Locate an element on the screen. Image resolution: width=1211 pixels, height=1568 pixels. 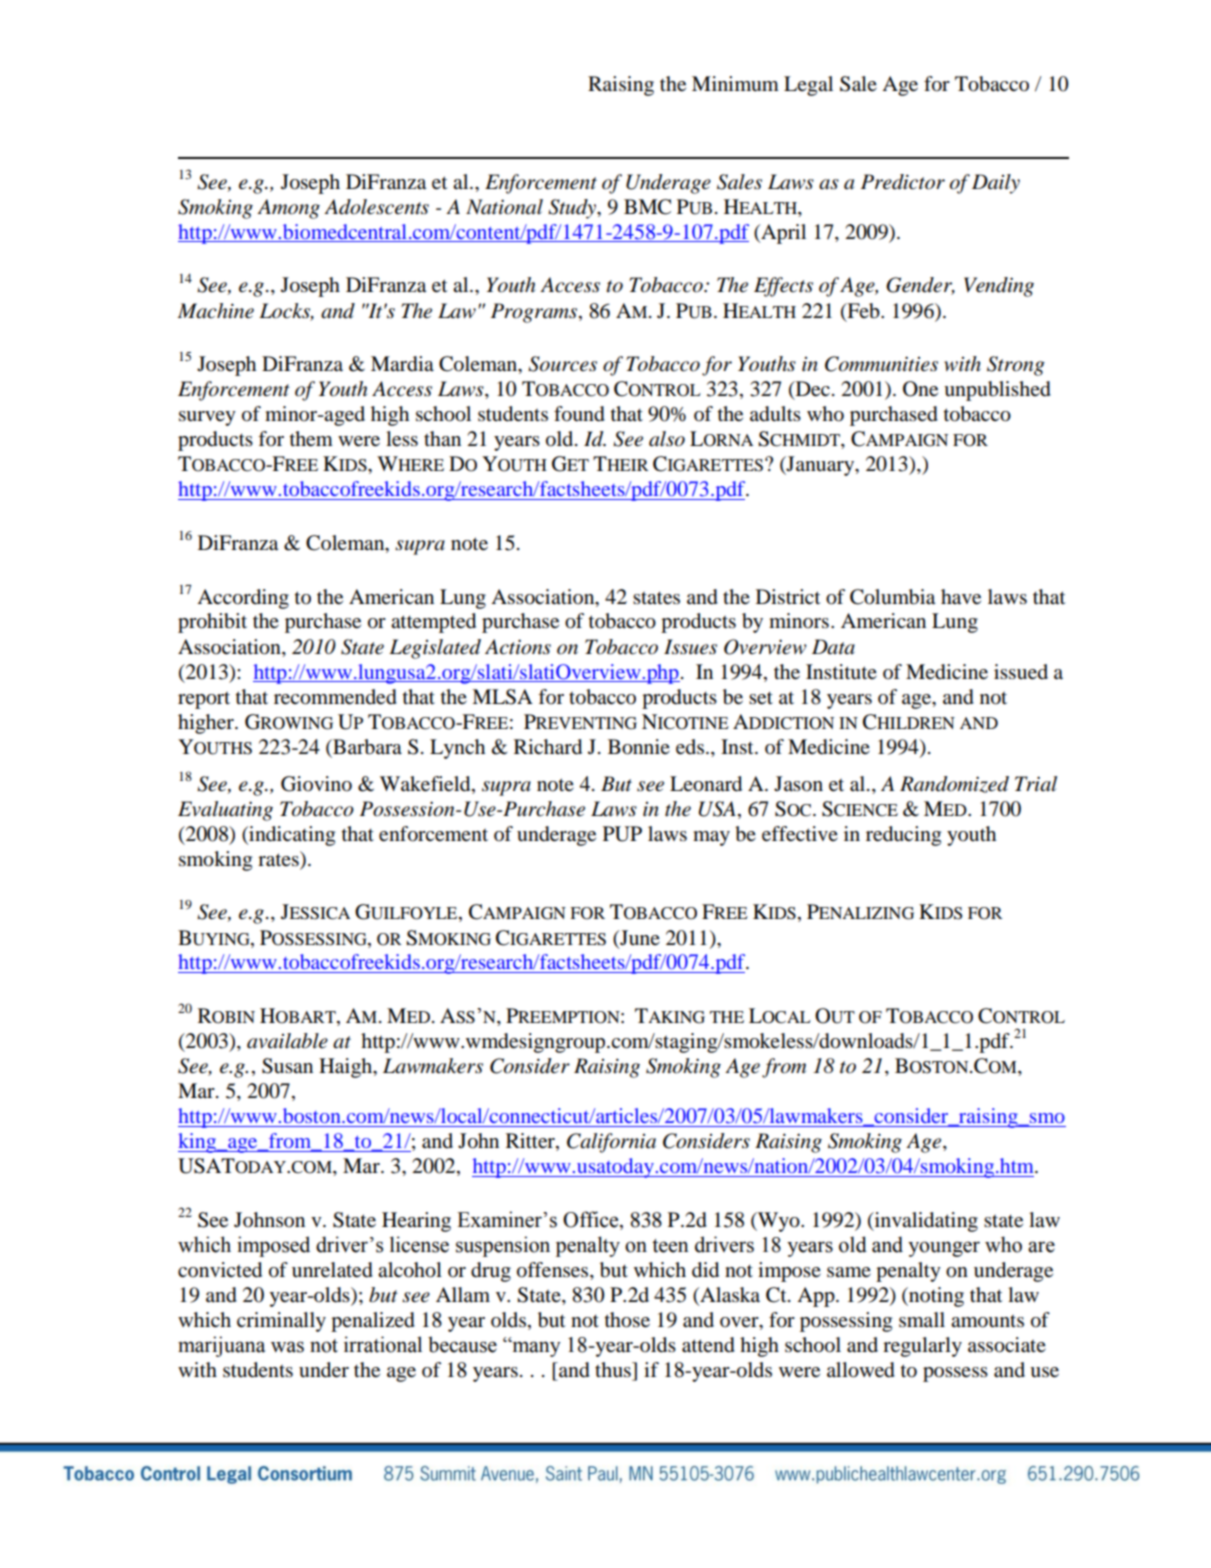
recommended is located at coordinates (335, 697).
